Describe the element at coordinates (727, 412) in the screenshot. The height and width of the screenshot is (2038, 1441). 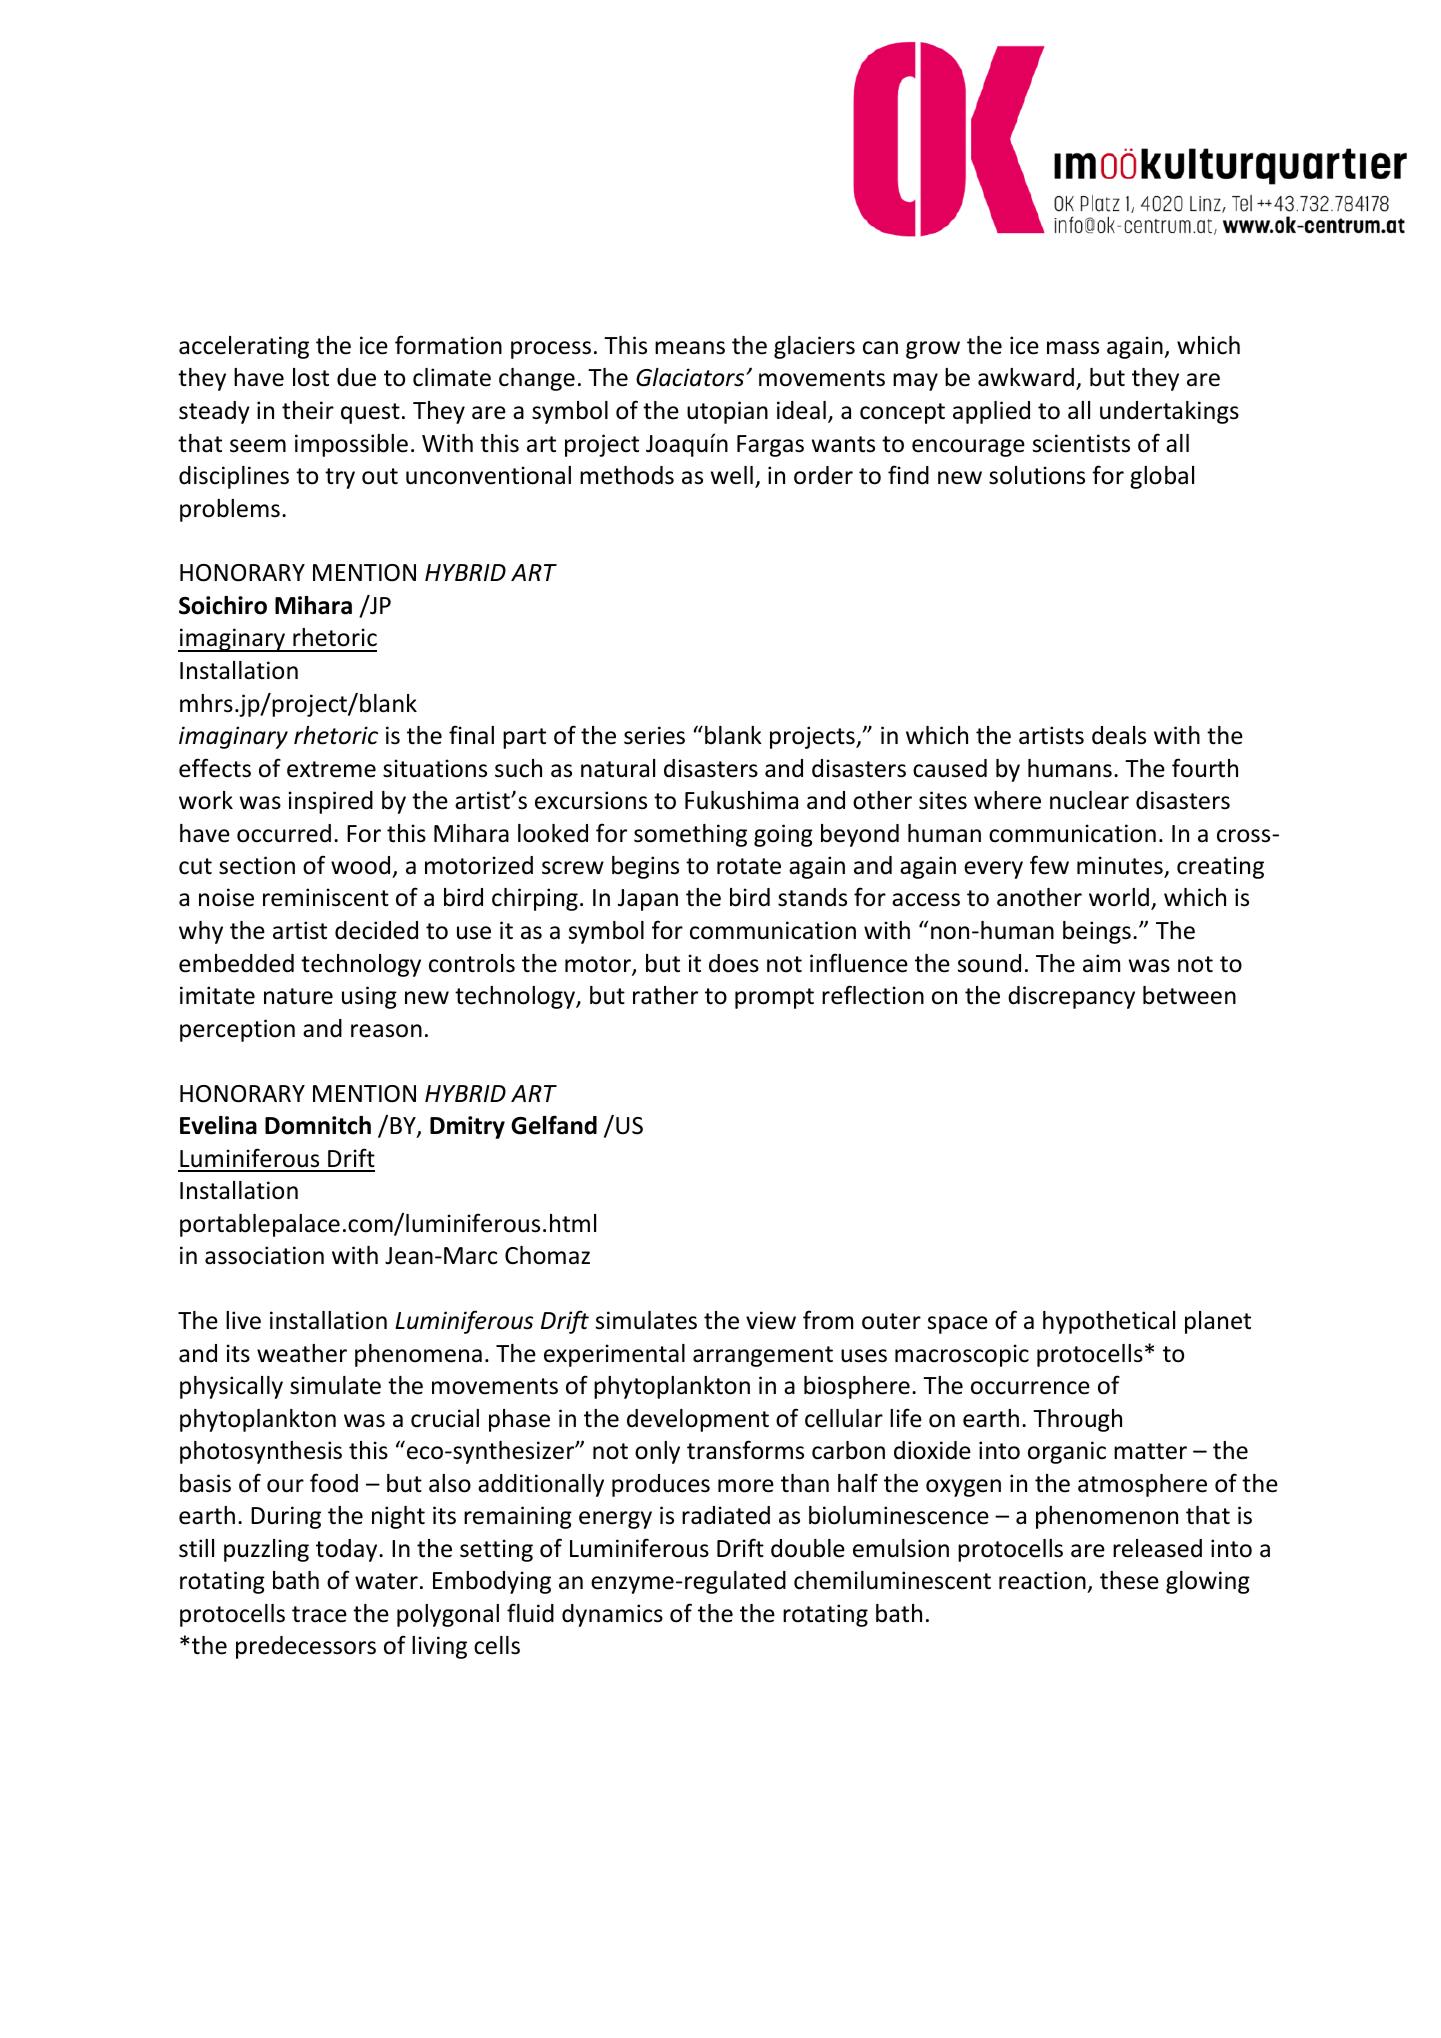
I see `utopian` at that location.
